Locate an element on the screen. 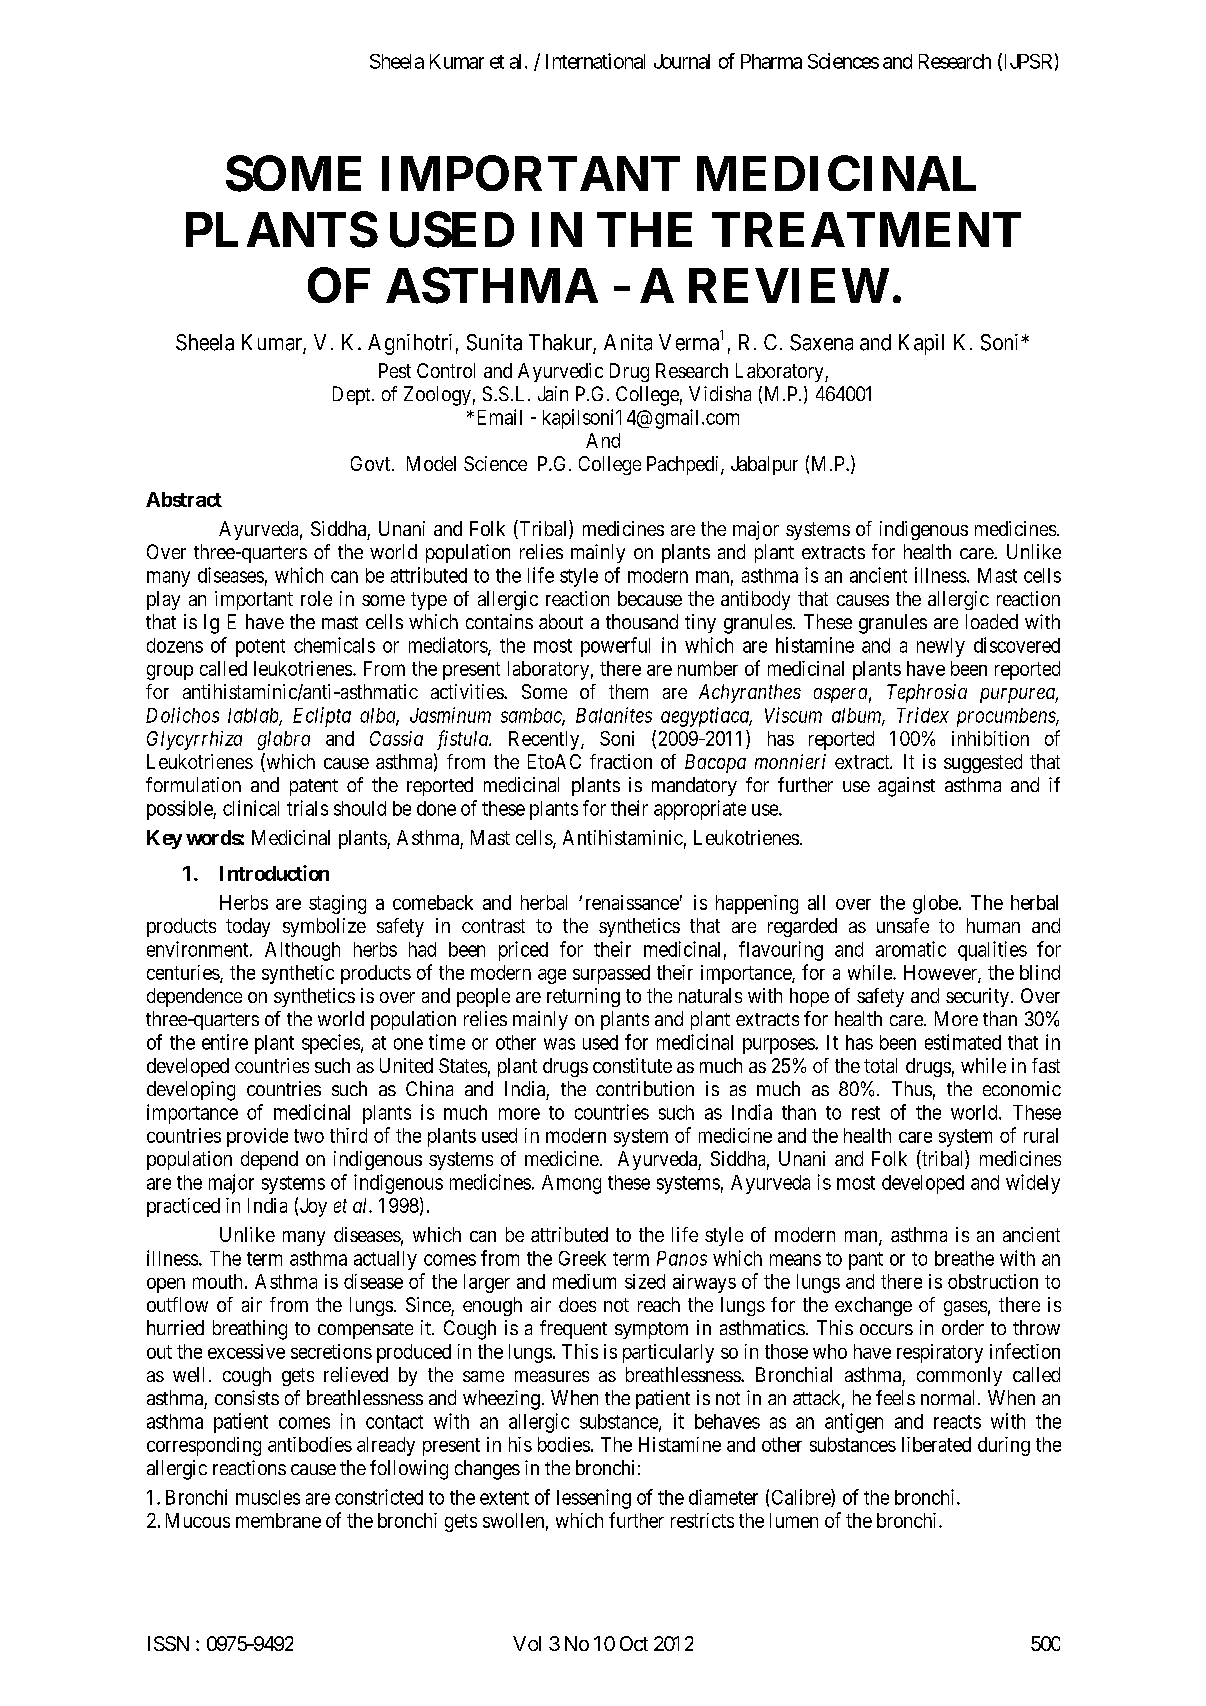 The width and height of the screenshot is (1206, 1706). renaissance is located at coordinates (632, 902).
